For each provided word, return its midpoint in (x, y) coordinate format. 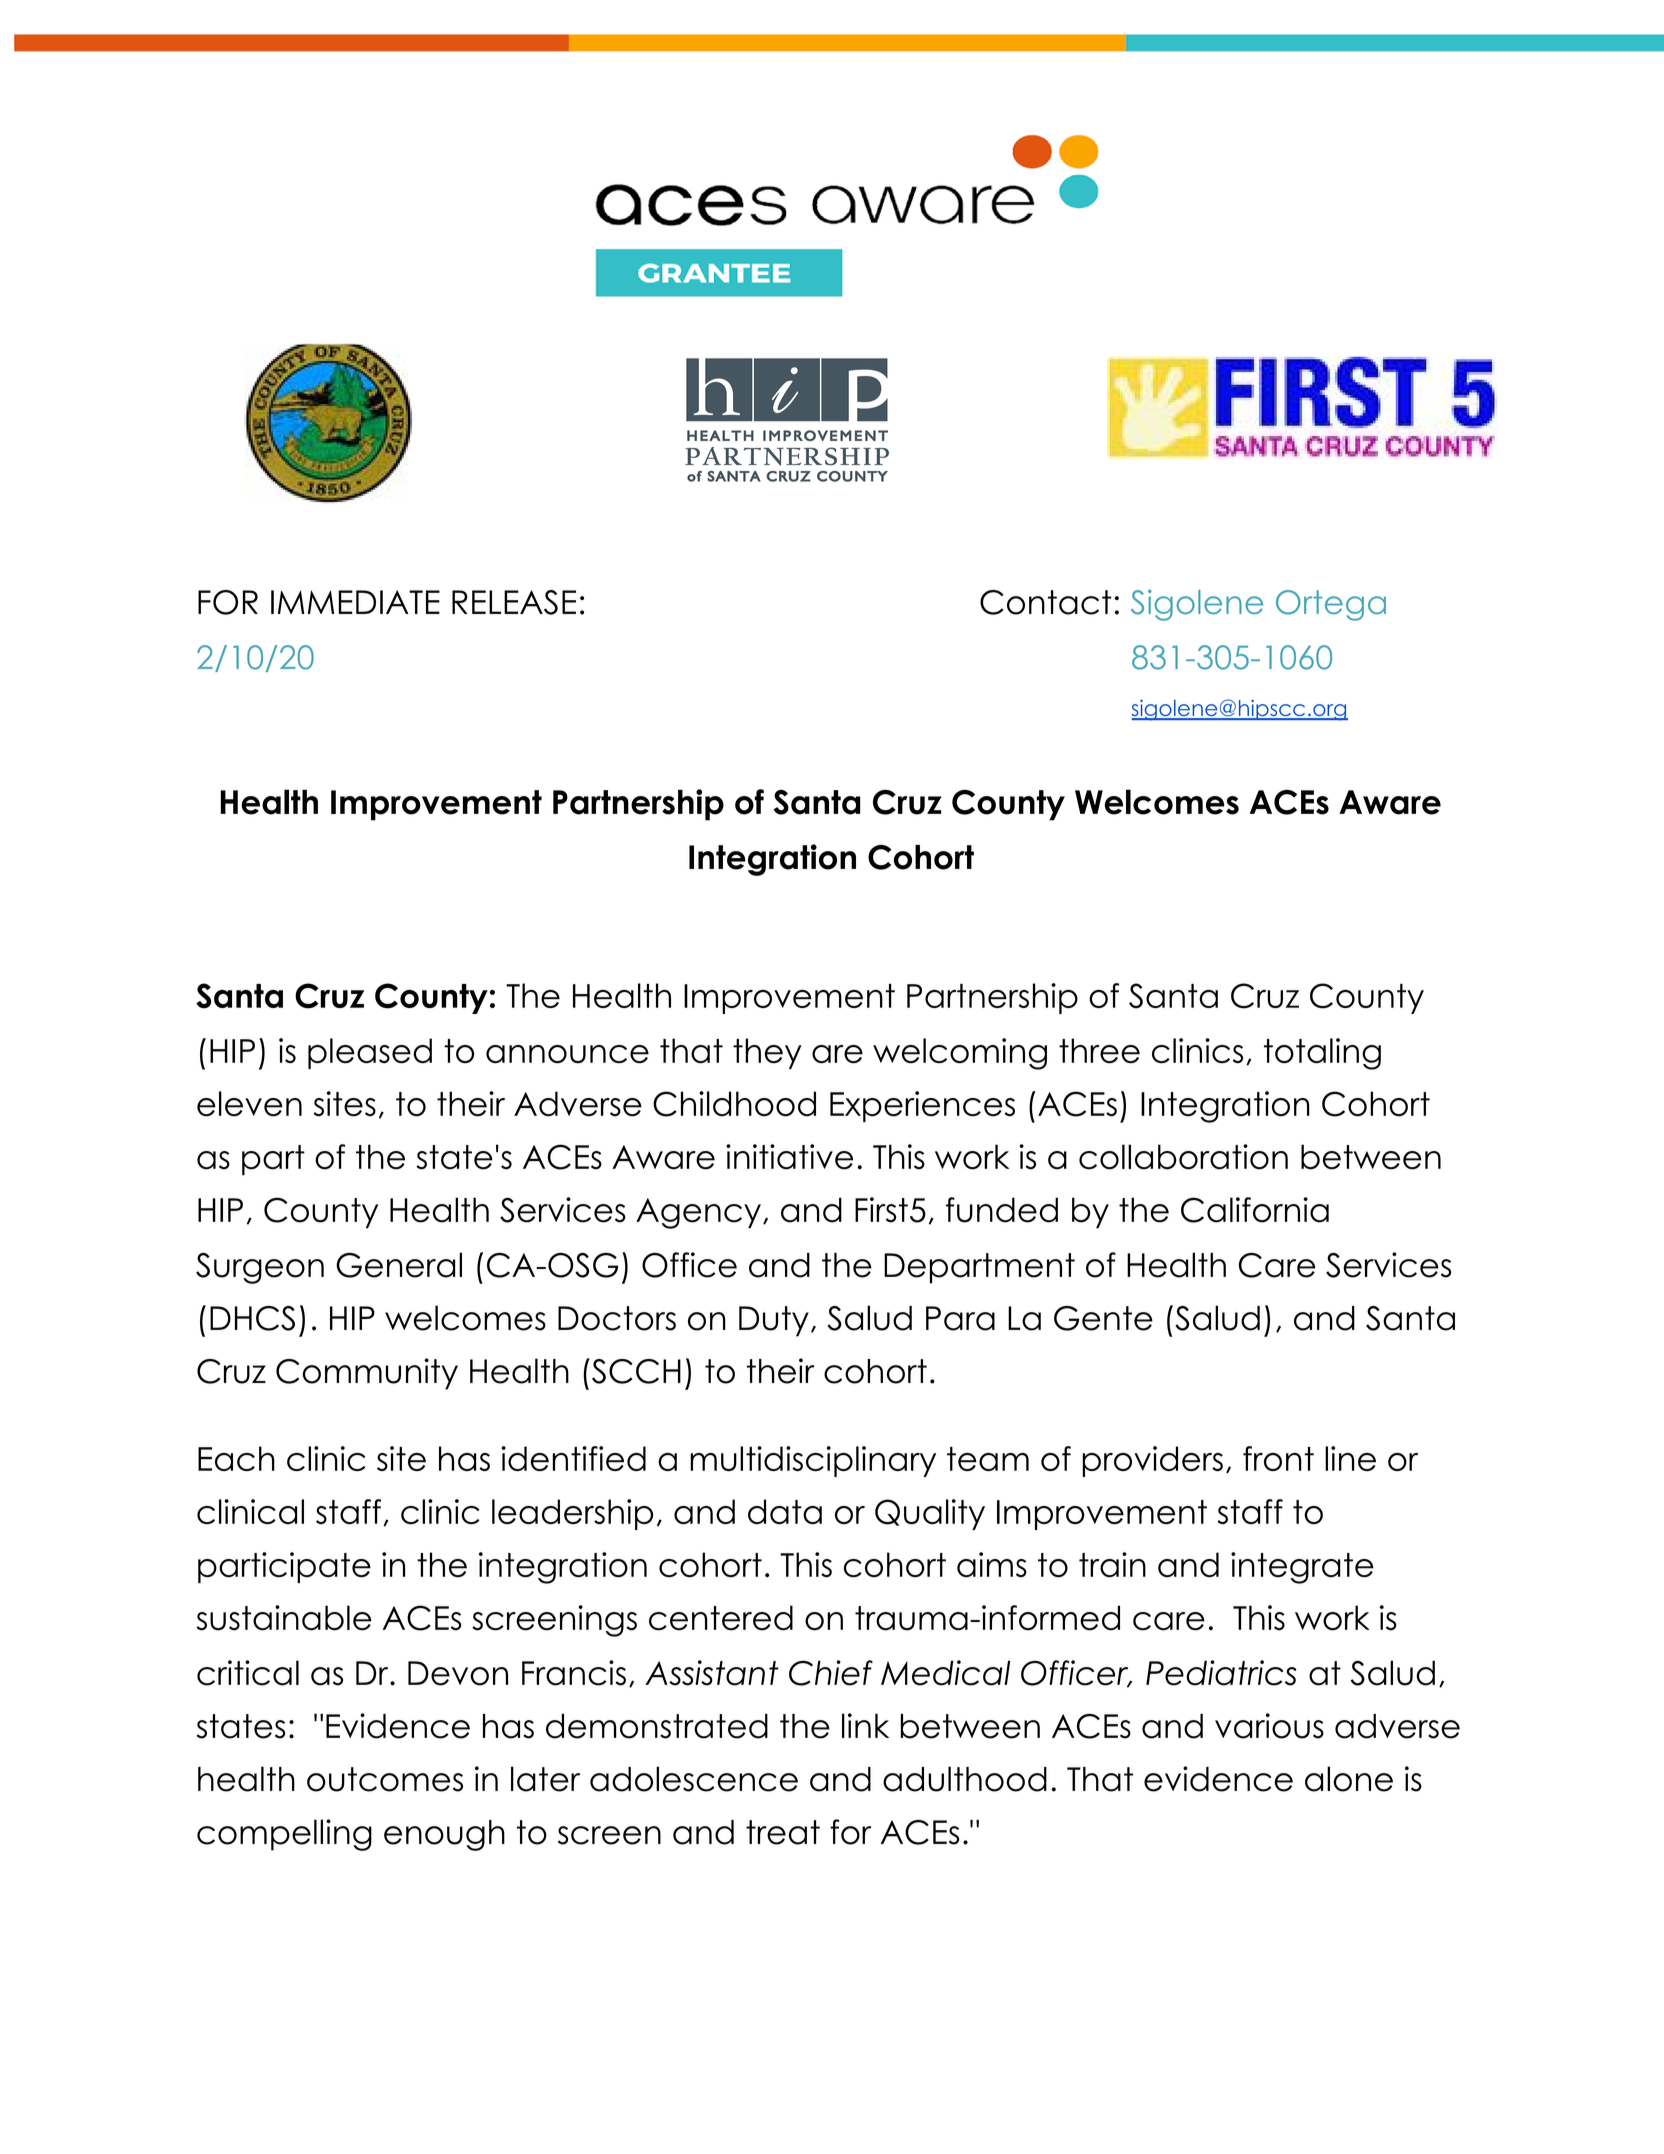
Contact (1045, 602)
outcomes (385, 1779)
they (767, 1053)
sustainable (284, 1618)
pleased (370, 1053)
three (1099, 1050)
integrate (1302, 1568)
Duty (774, 1321)
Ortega (1331, 605)
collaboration (1183, 1157)
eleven (249, 1104)
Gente (1103, 1318)
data (785, 1511)
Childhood (734, 1104)
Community (367, 1374)
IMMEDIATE (355, 602)
